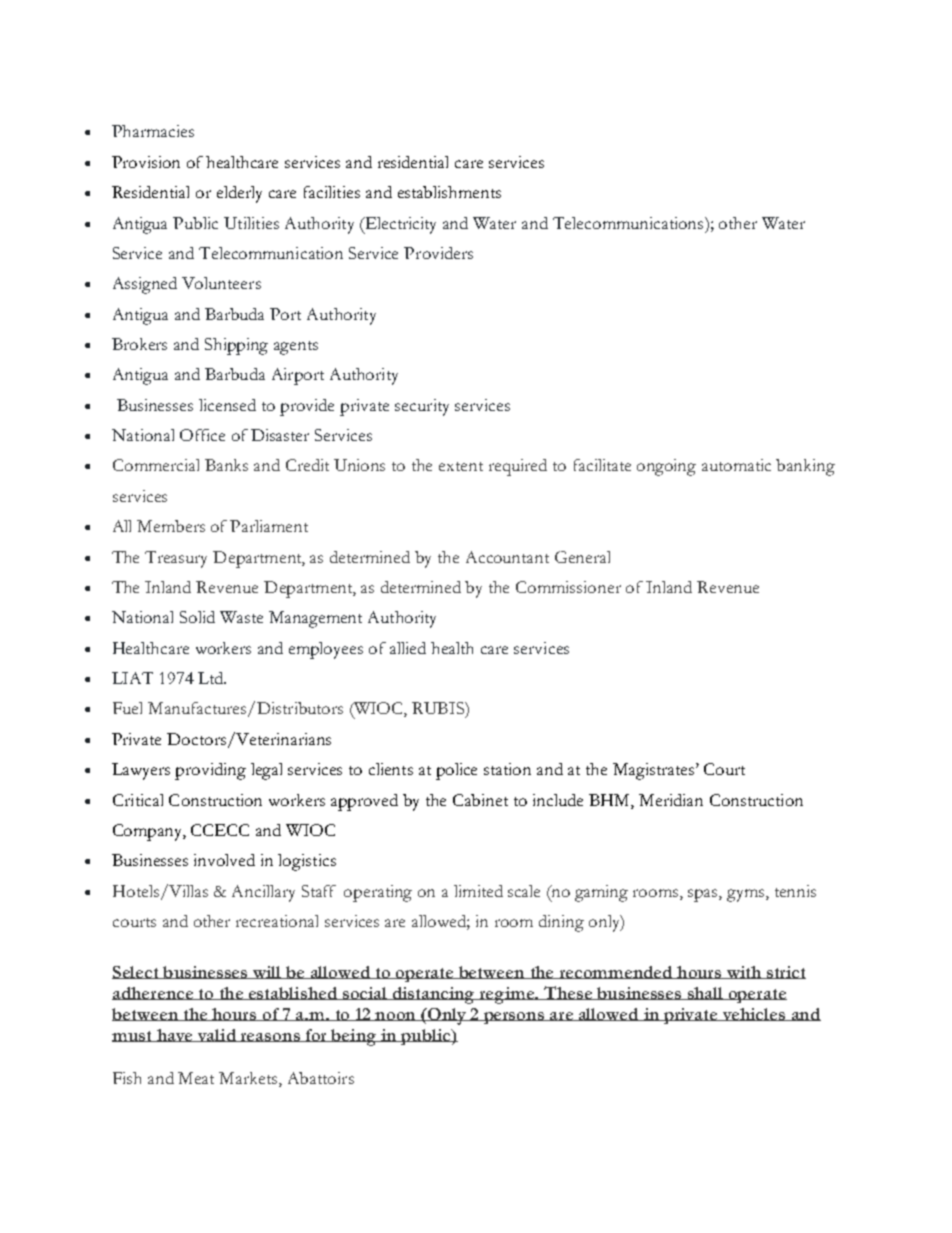 The image size is (952, 1233). I want to click on police, so click(456, 771).
